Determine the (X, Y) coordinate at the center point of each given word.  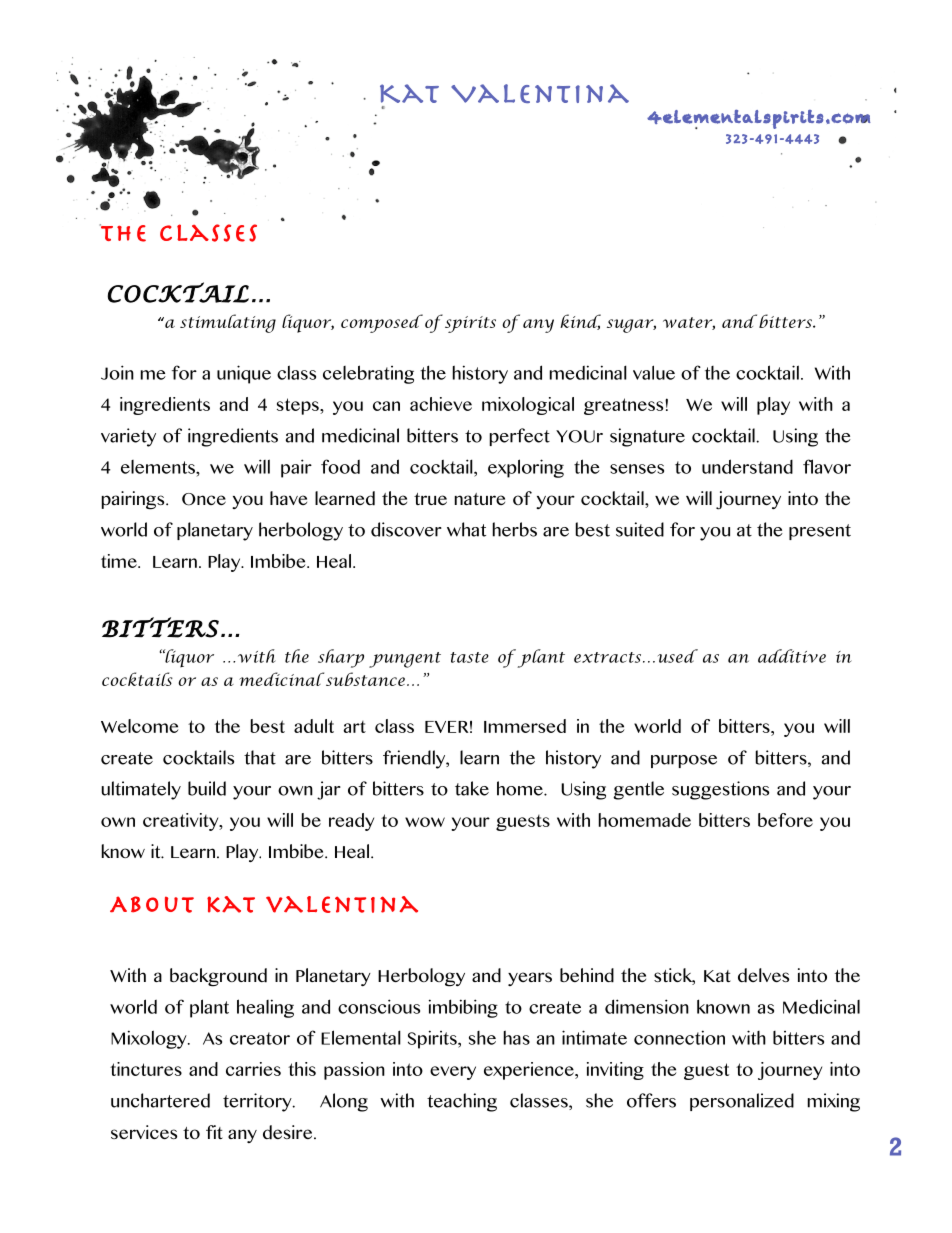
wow (425, 822)
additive (792, 656)
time (120, 561)
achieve (441, 404)
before (785, 820)
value (654, 372)
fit (214, 1132)
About (152, 904)
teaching (462, 1102)
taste (470, 657)
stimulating (228, 323)
